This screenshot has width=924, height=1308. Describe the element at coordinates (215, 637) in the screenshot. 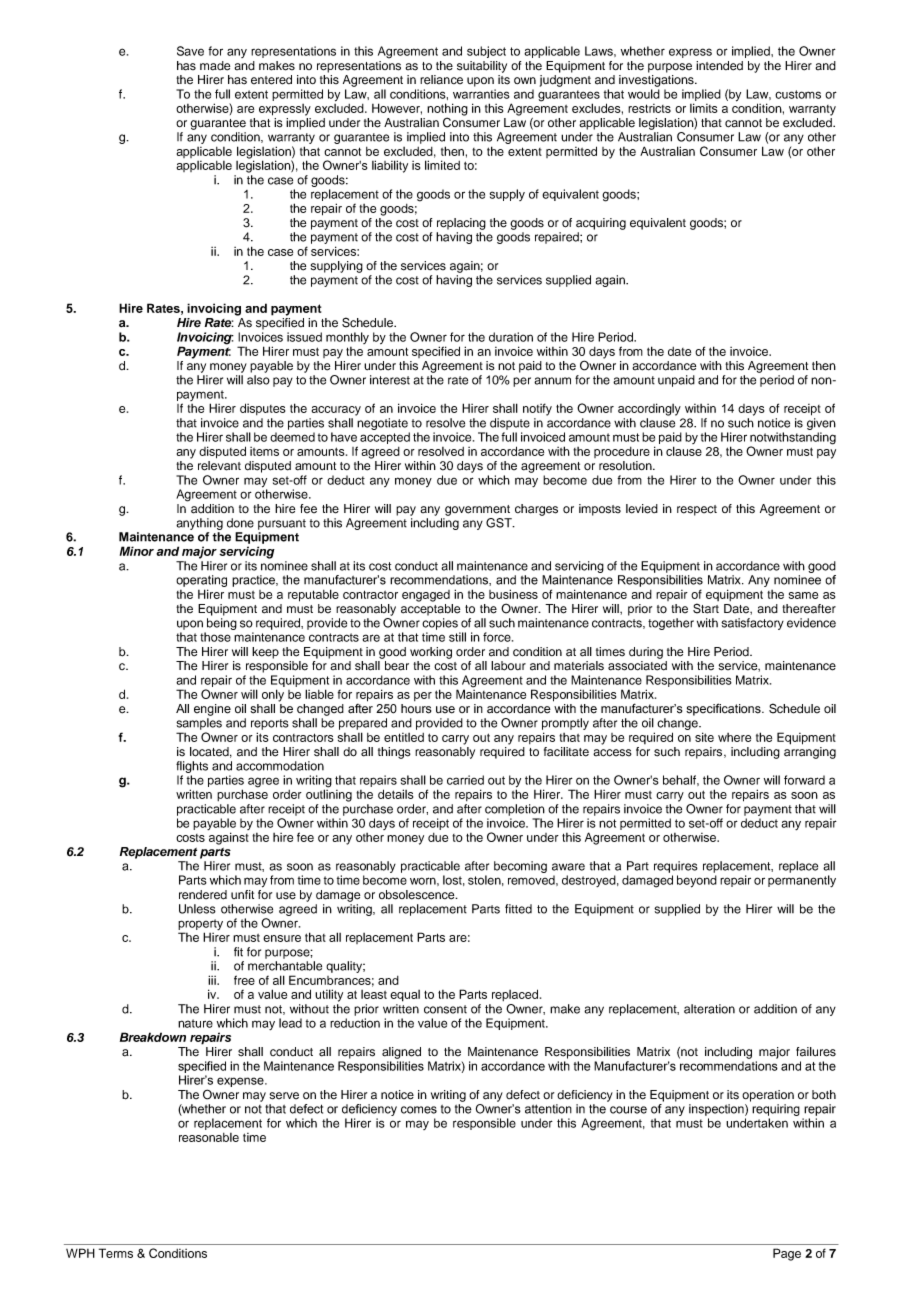

I see `those` at that location.
